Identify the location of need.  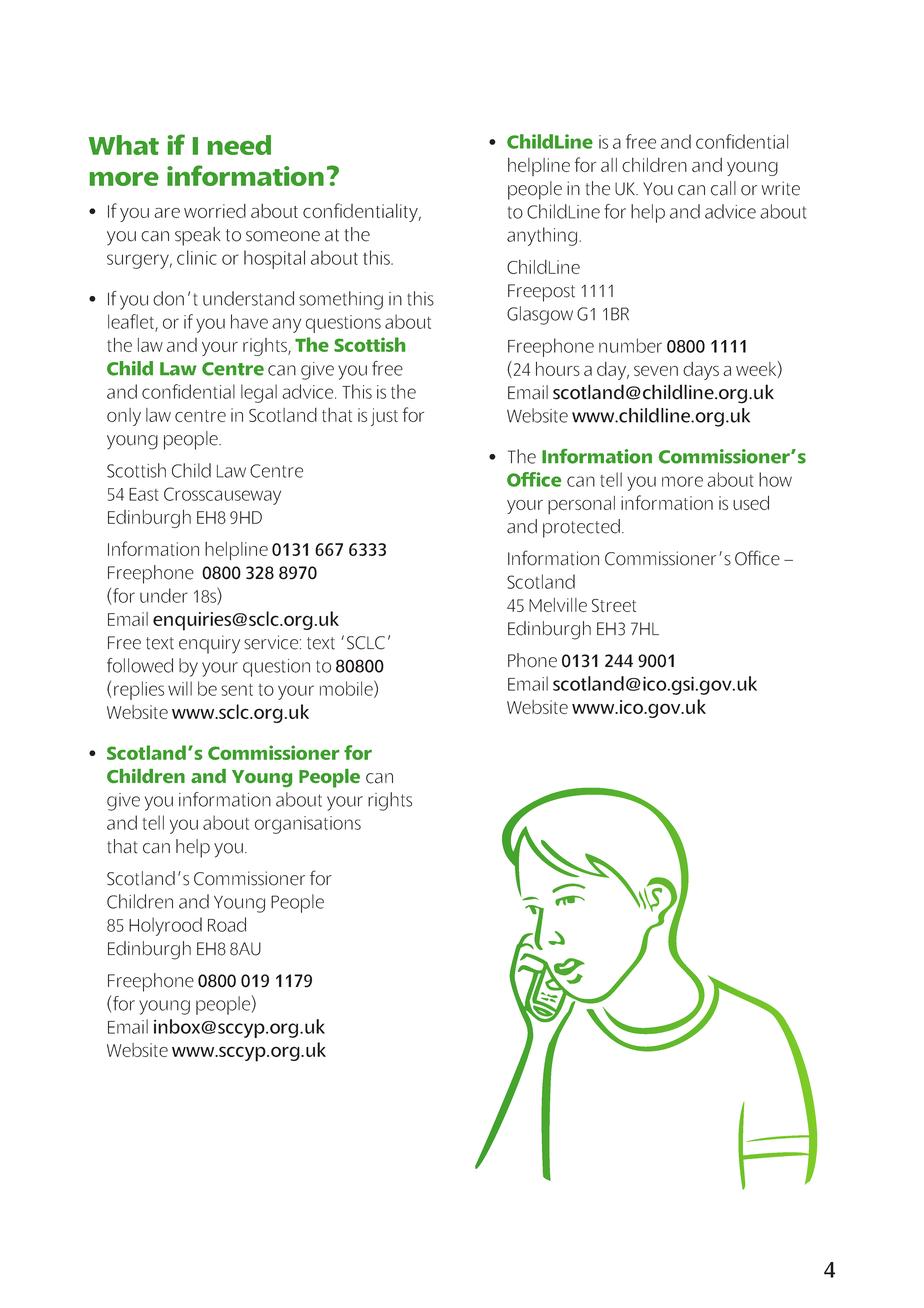
(239, 145).
